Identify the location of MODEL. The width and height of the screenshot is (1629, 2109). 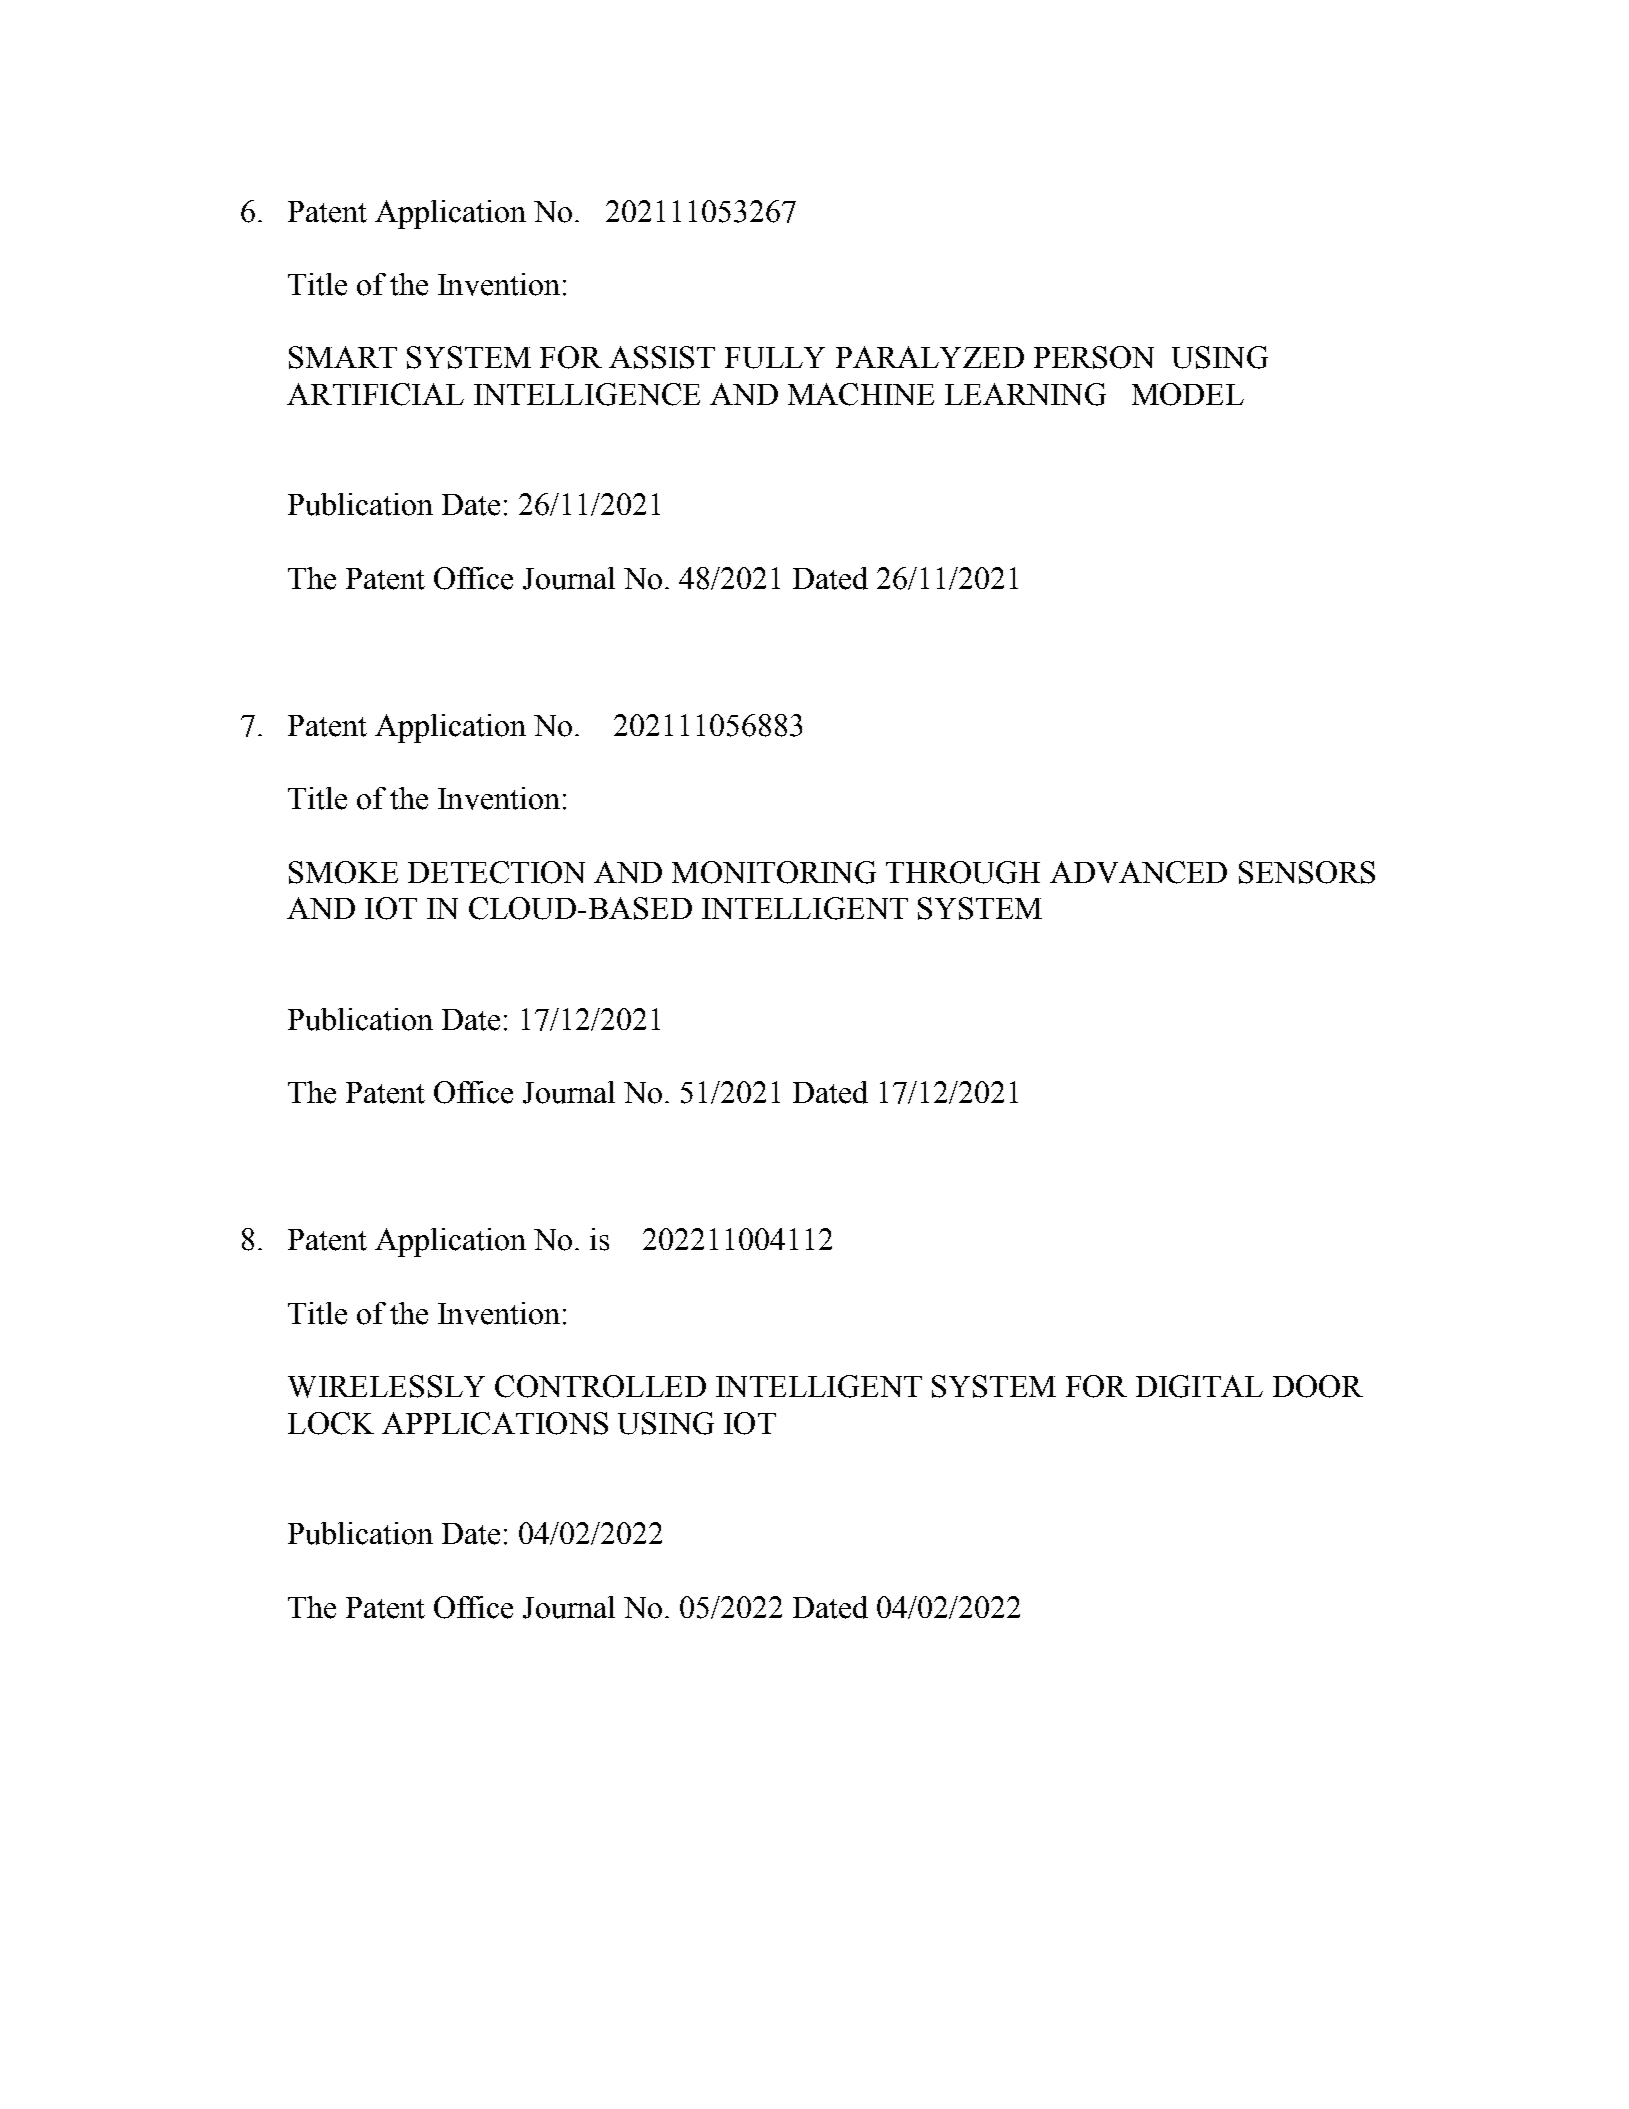
(1188, 394).
